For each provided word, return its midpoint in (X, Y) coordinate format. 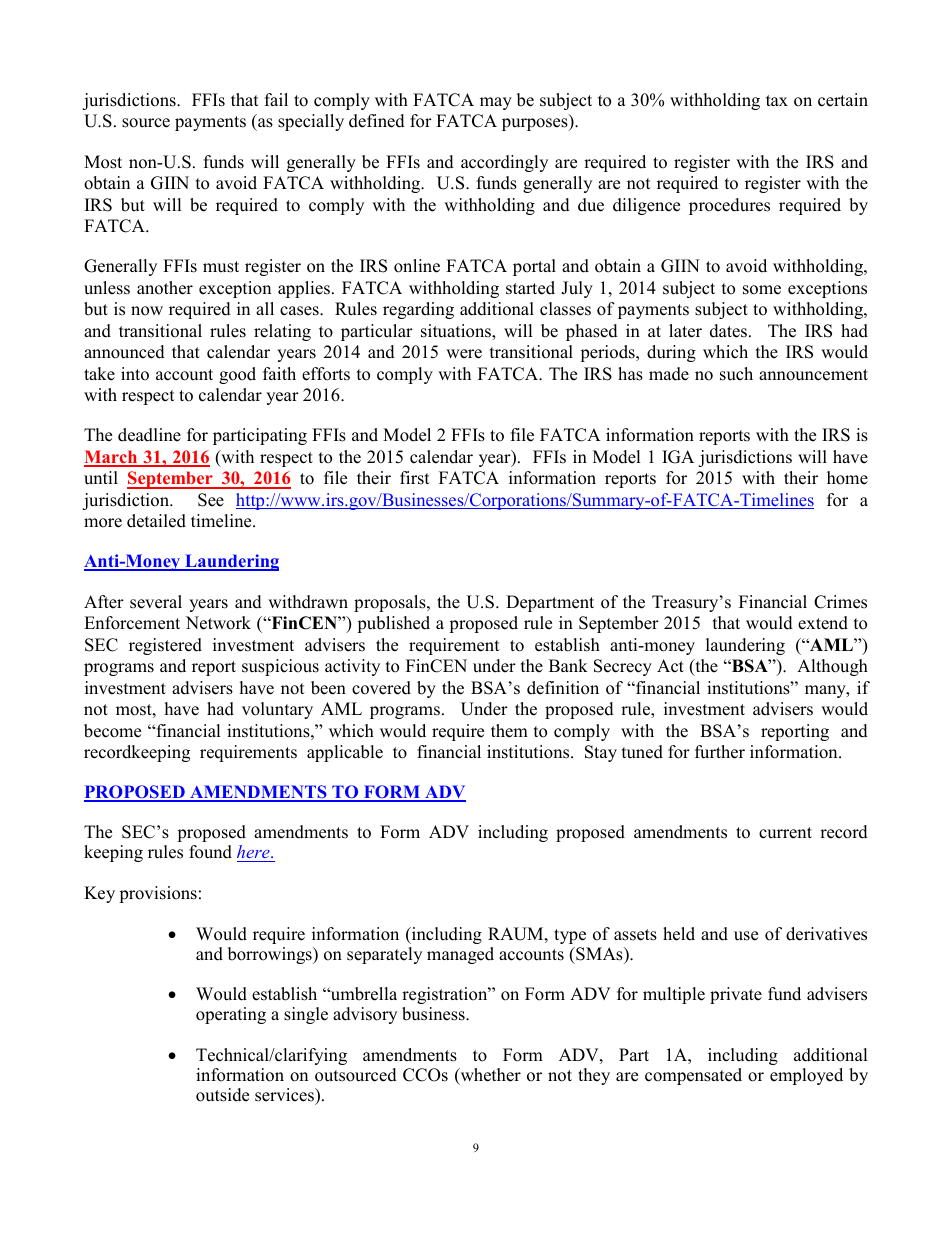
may (496, 103)
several (156, 602)
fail (276, 99)
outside (222, 1095)
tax (777, 100)
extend (823, 623)
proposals (391, 603)
